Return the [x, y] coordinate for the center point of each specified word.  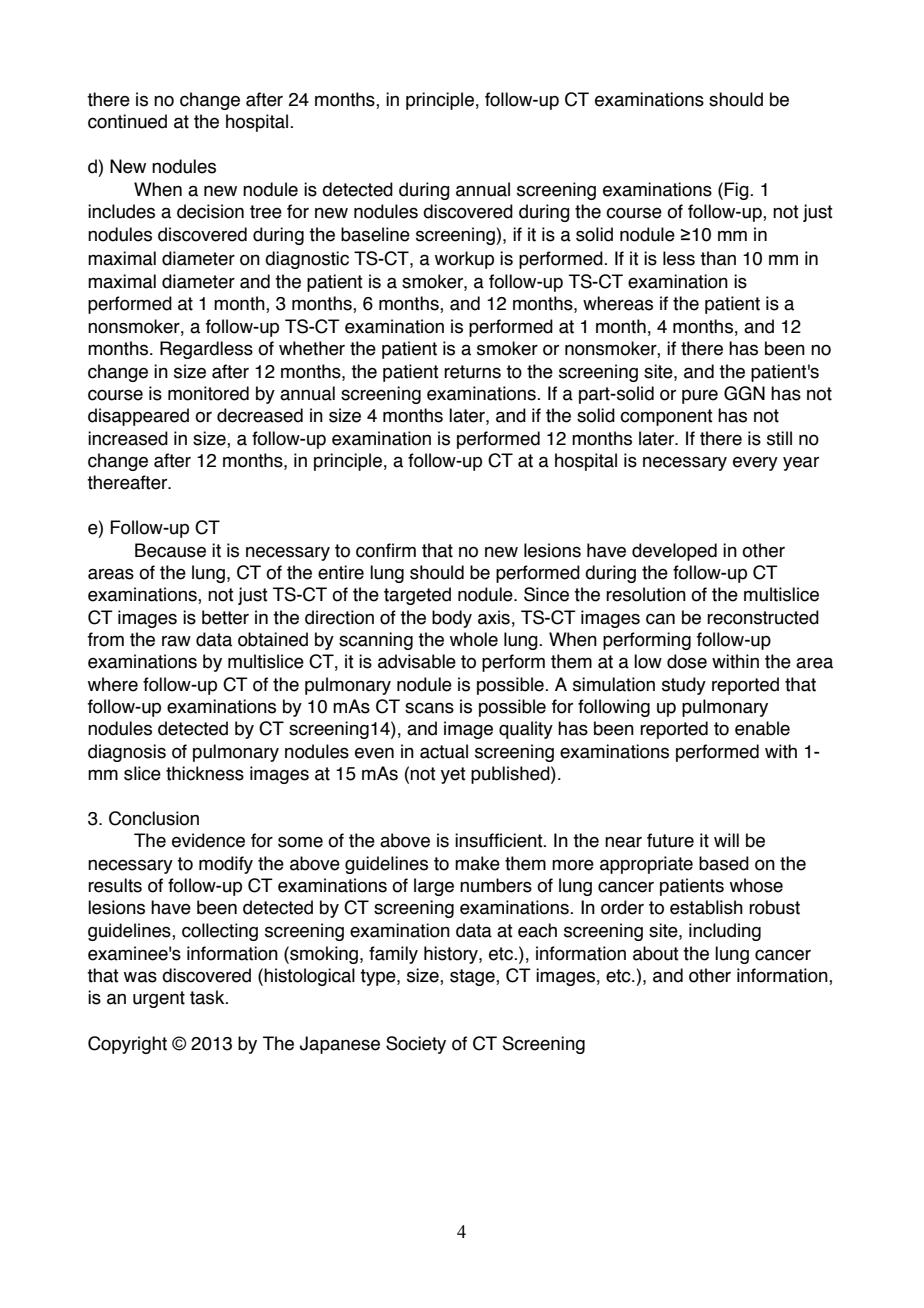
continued [127, 121]
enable [762, 728]
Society [416, 1045]
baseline [375, 234]
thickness [205, 773]
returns [472, 372]
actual [444, 751]
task [208, 997]
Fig [737, 191]
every [755, 464]
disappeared [138, 417]
